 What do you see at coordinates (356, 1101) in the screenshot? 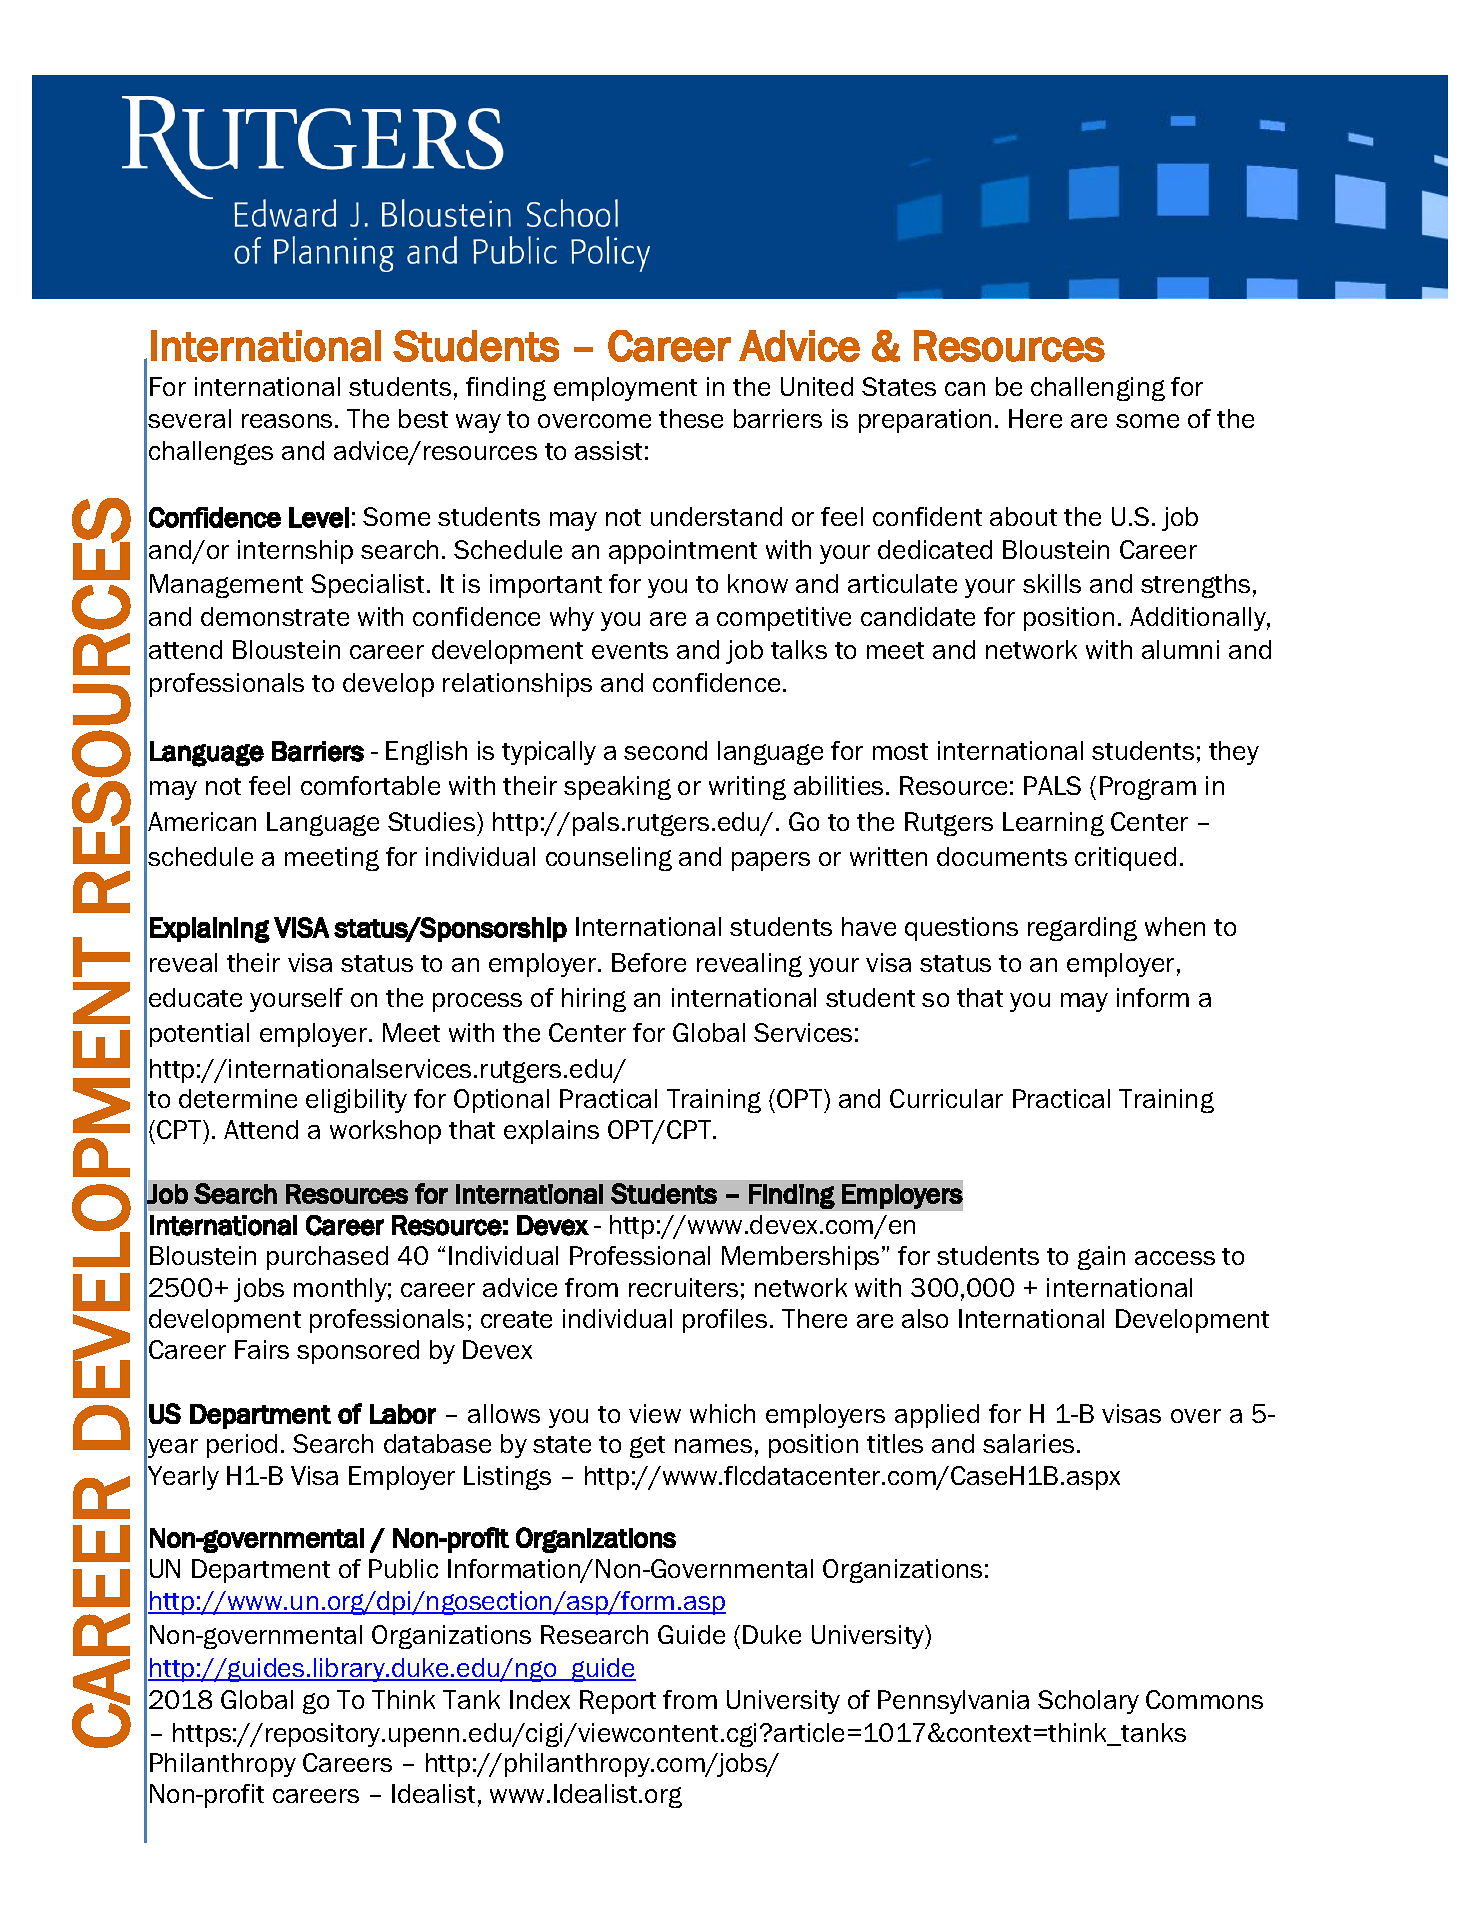
I see `eligibility` at bounding box center [356, 1101].
